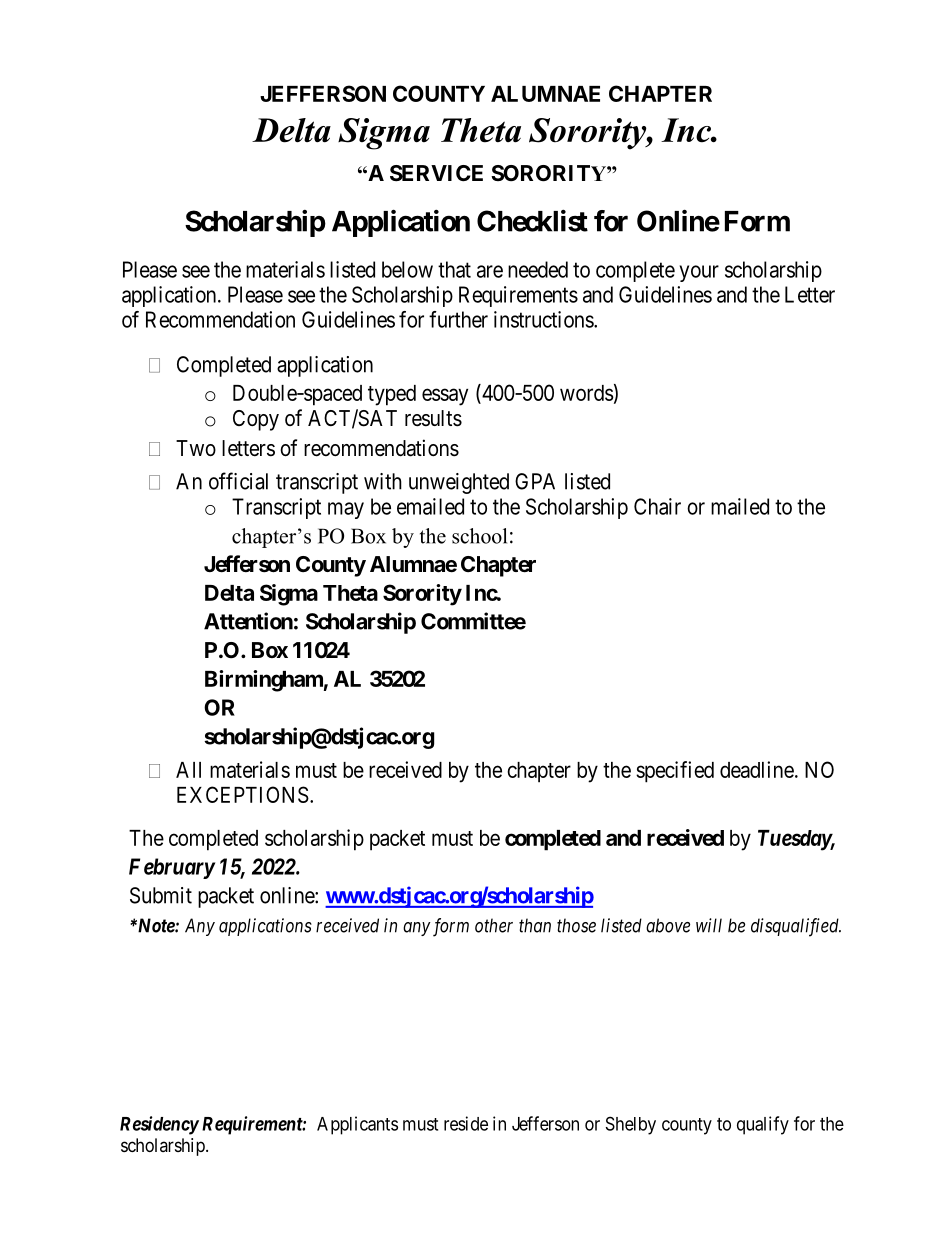  Describe the element at coordinates (357, 1125) in the page. I see `Applicants` at that location.
